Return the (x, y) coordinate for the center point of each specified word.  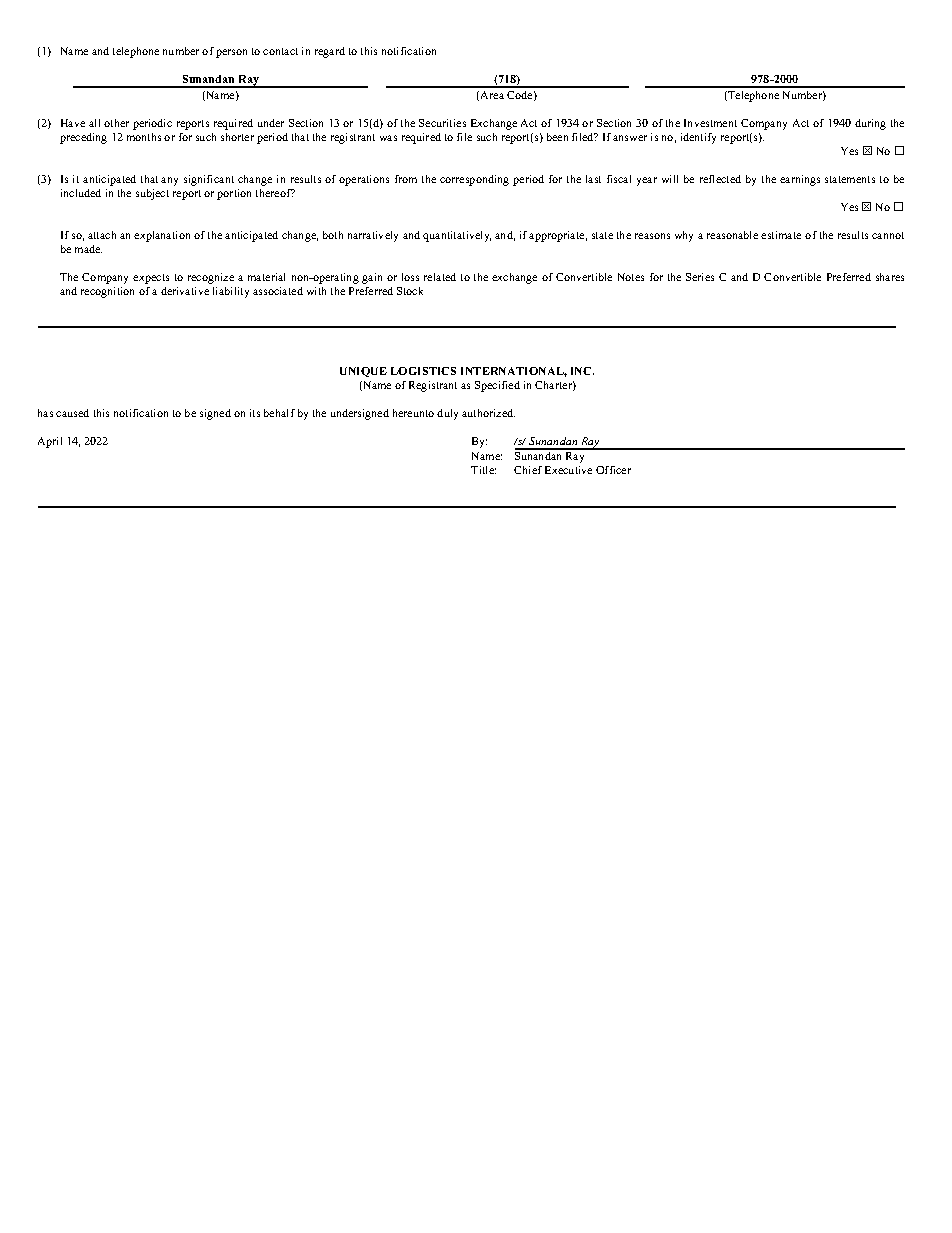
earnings (800, 180)
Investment (710, 123)
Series (700, 277)
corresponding (474, 180)
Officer (613, 470)
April (50, 442)
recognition (107, 292)
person (231, 53)
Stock (410, 291)
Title (483, 470)
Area (492, 95)
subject (152, 194)
